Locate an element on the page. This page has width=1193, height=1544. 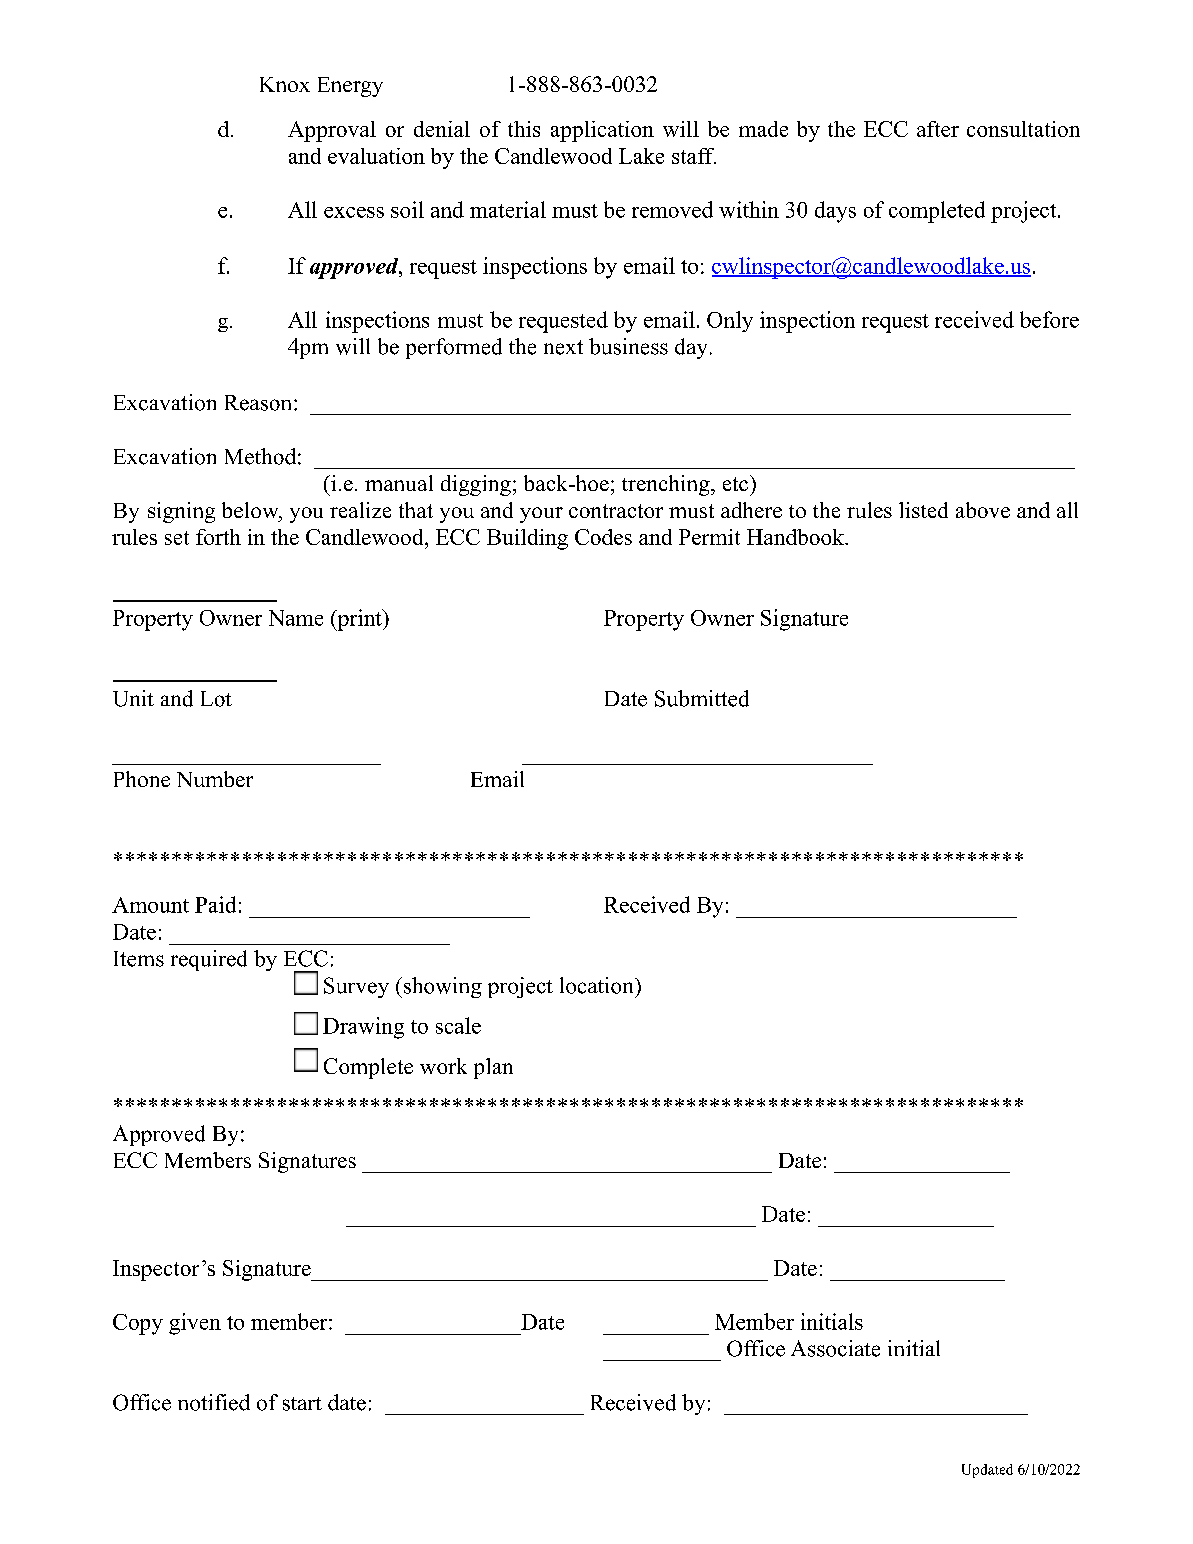
after is located at coordinates (938, 129).
